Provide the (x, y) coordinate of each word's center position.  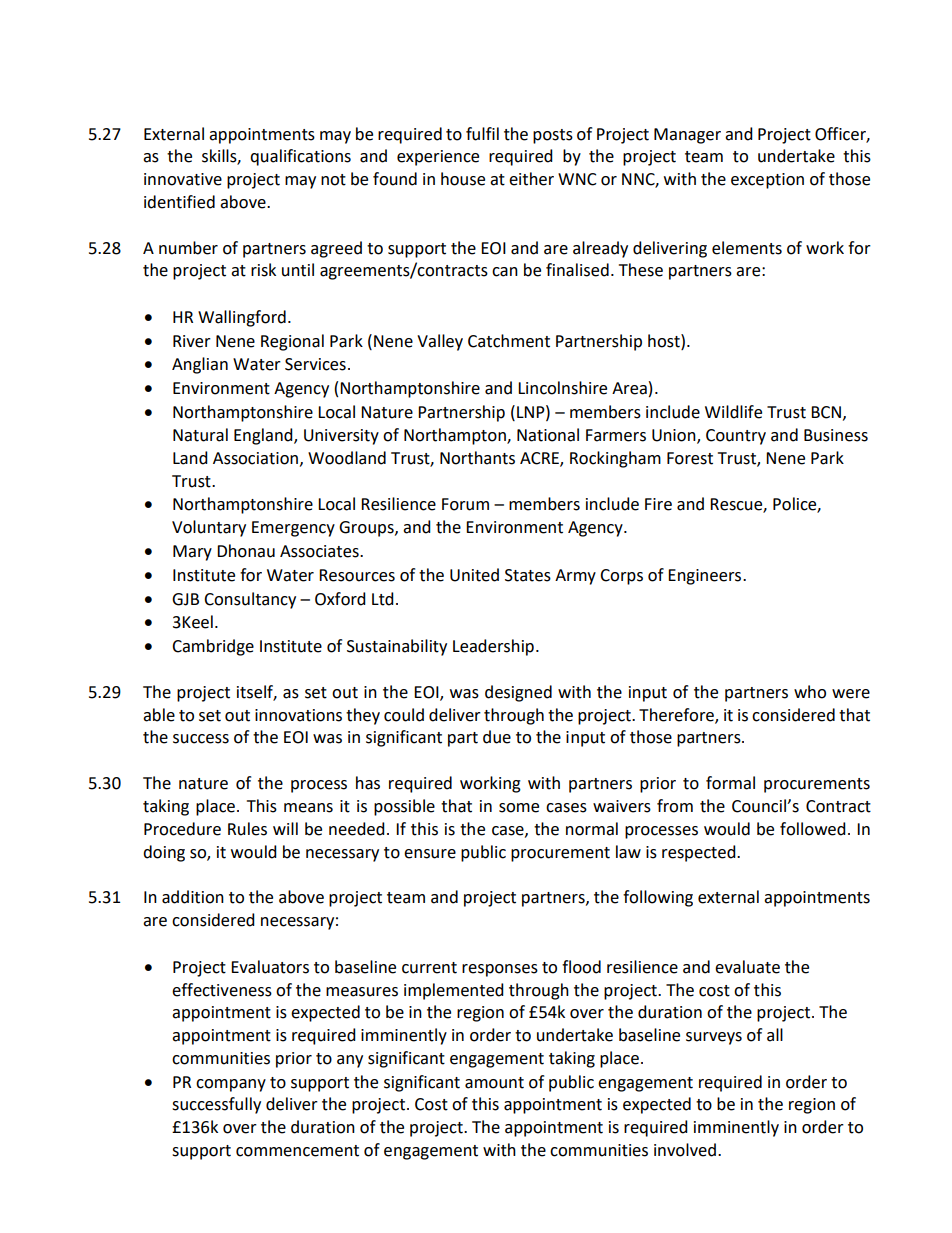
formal (730, 783)
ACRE (540, 459)
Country (736, 437)
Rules (247, 829)
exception (767, 181)
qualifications (300, 157)
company (231, 1085)
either (531, 179)
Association (255, 458)
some (519, 808)
